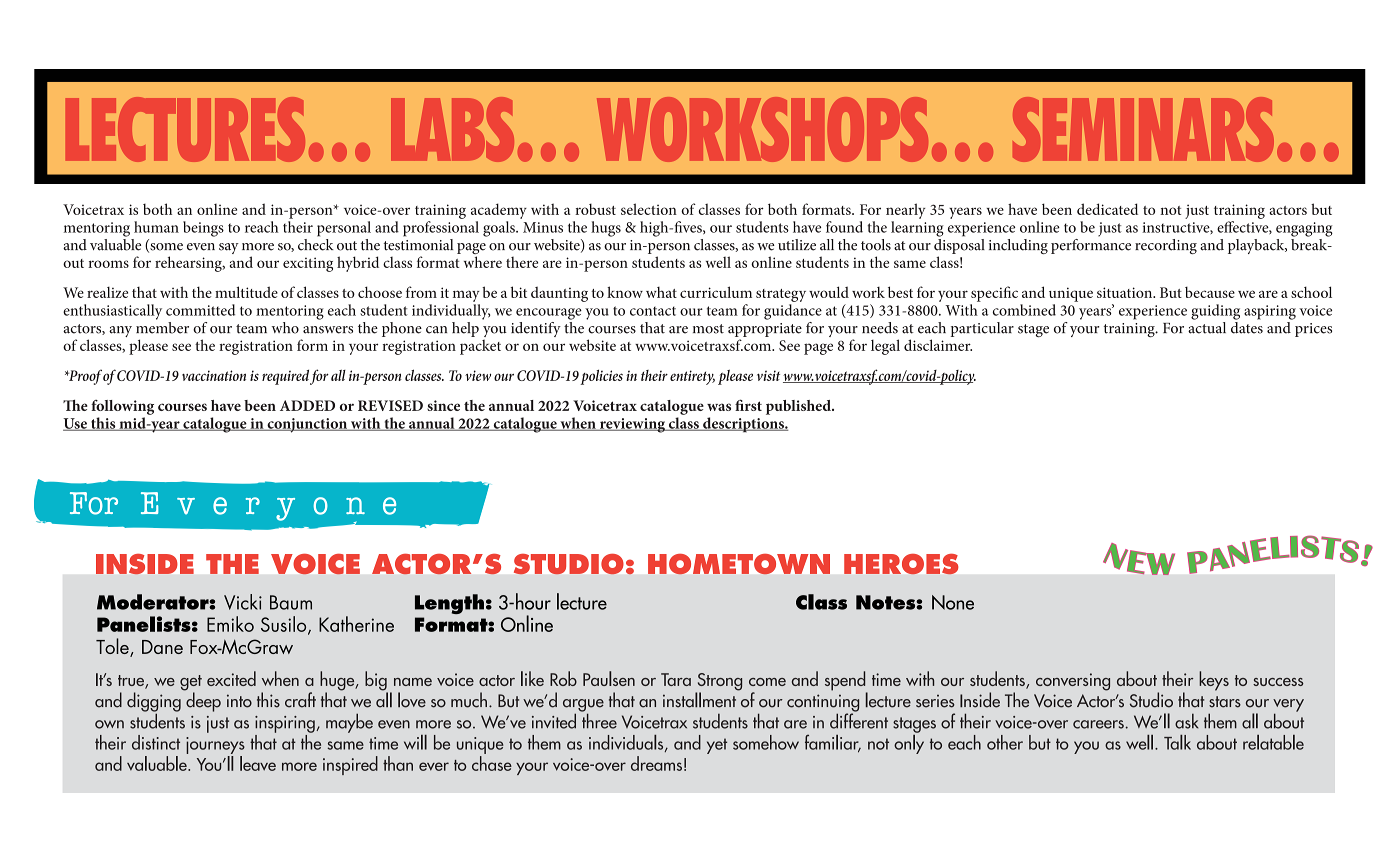  I want to click on LABS, so click(452, 129).
